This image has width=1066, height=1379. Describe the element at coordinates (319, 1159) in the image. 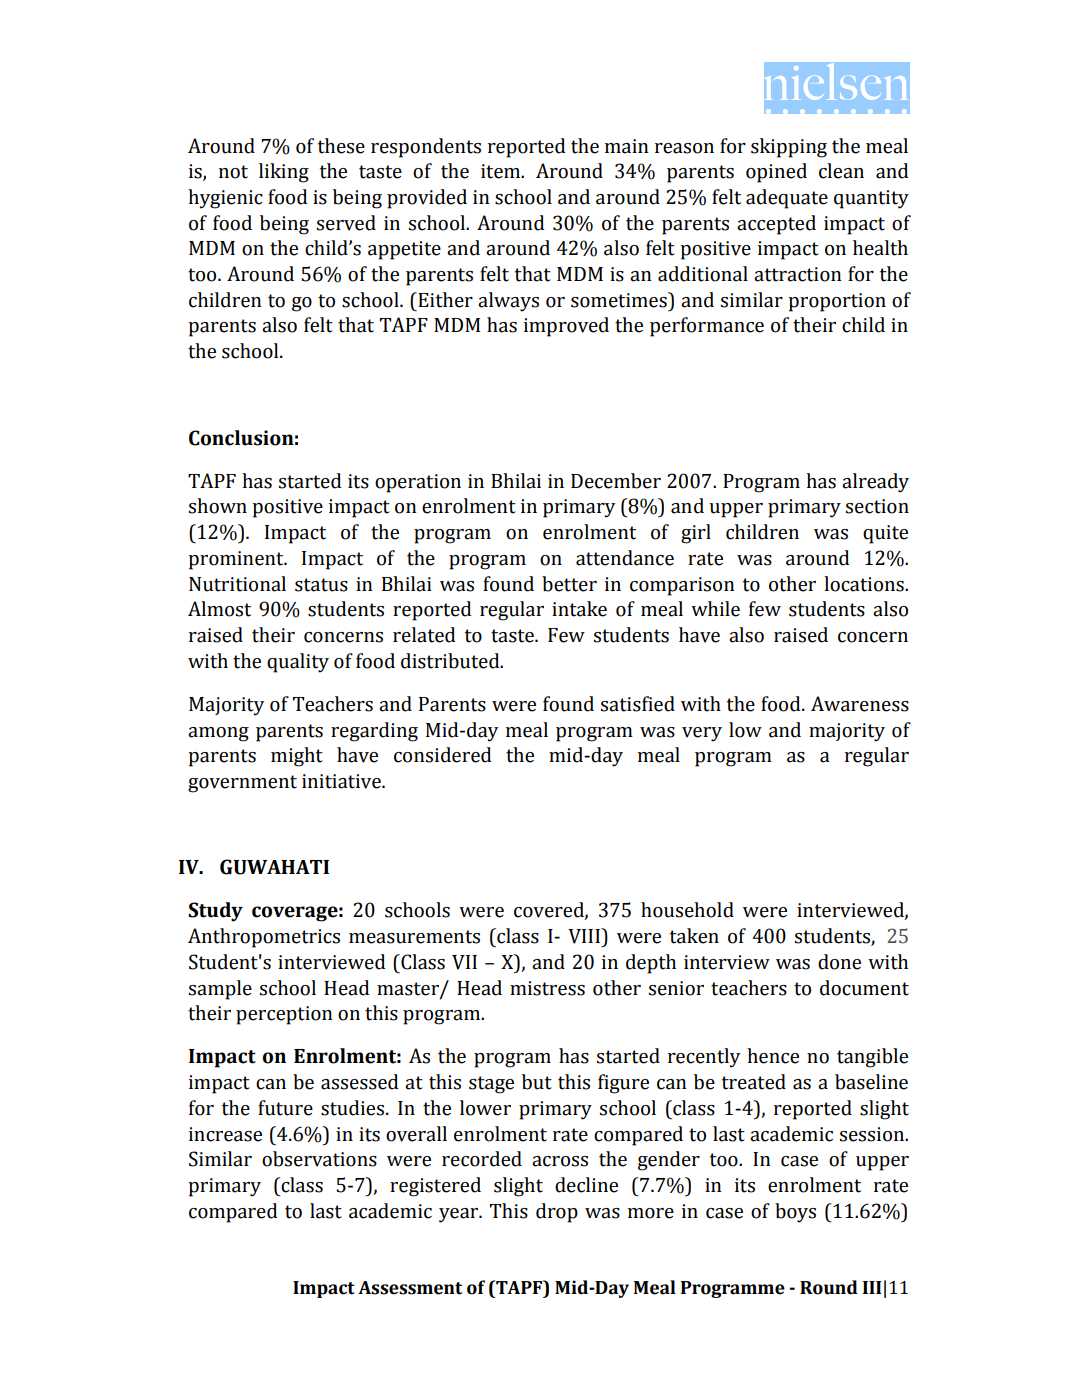

I see `observations` at that location.
